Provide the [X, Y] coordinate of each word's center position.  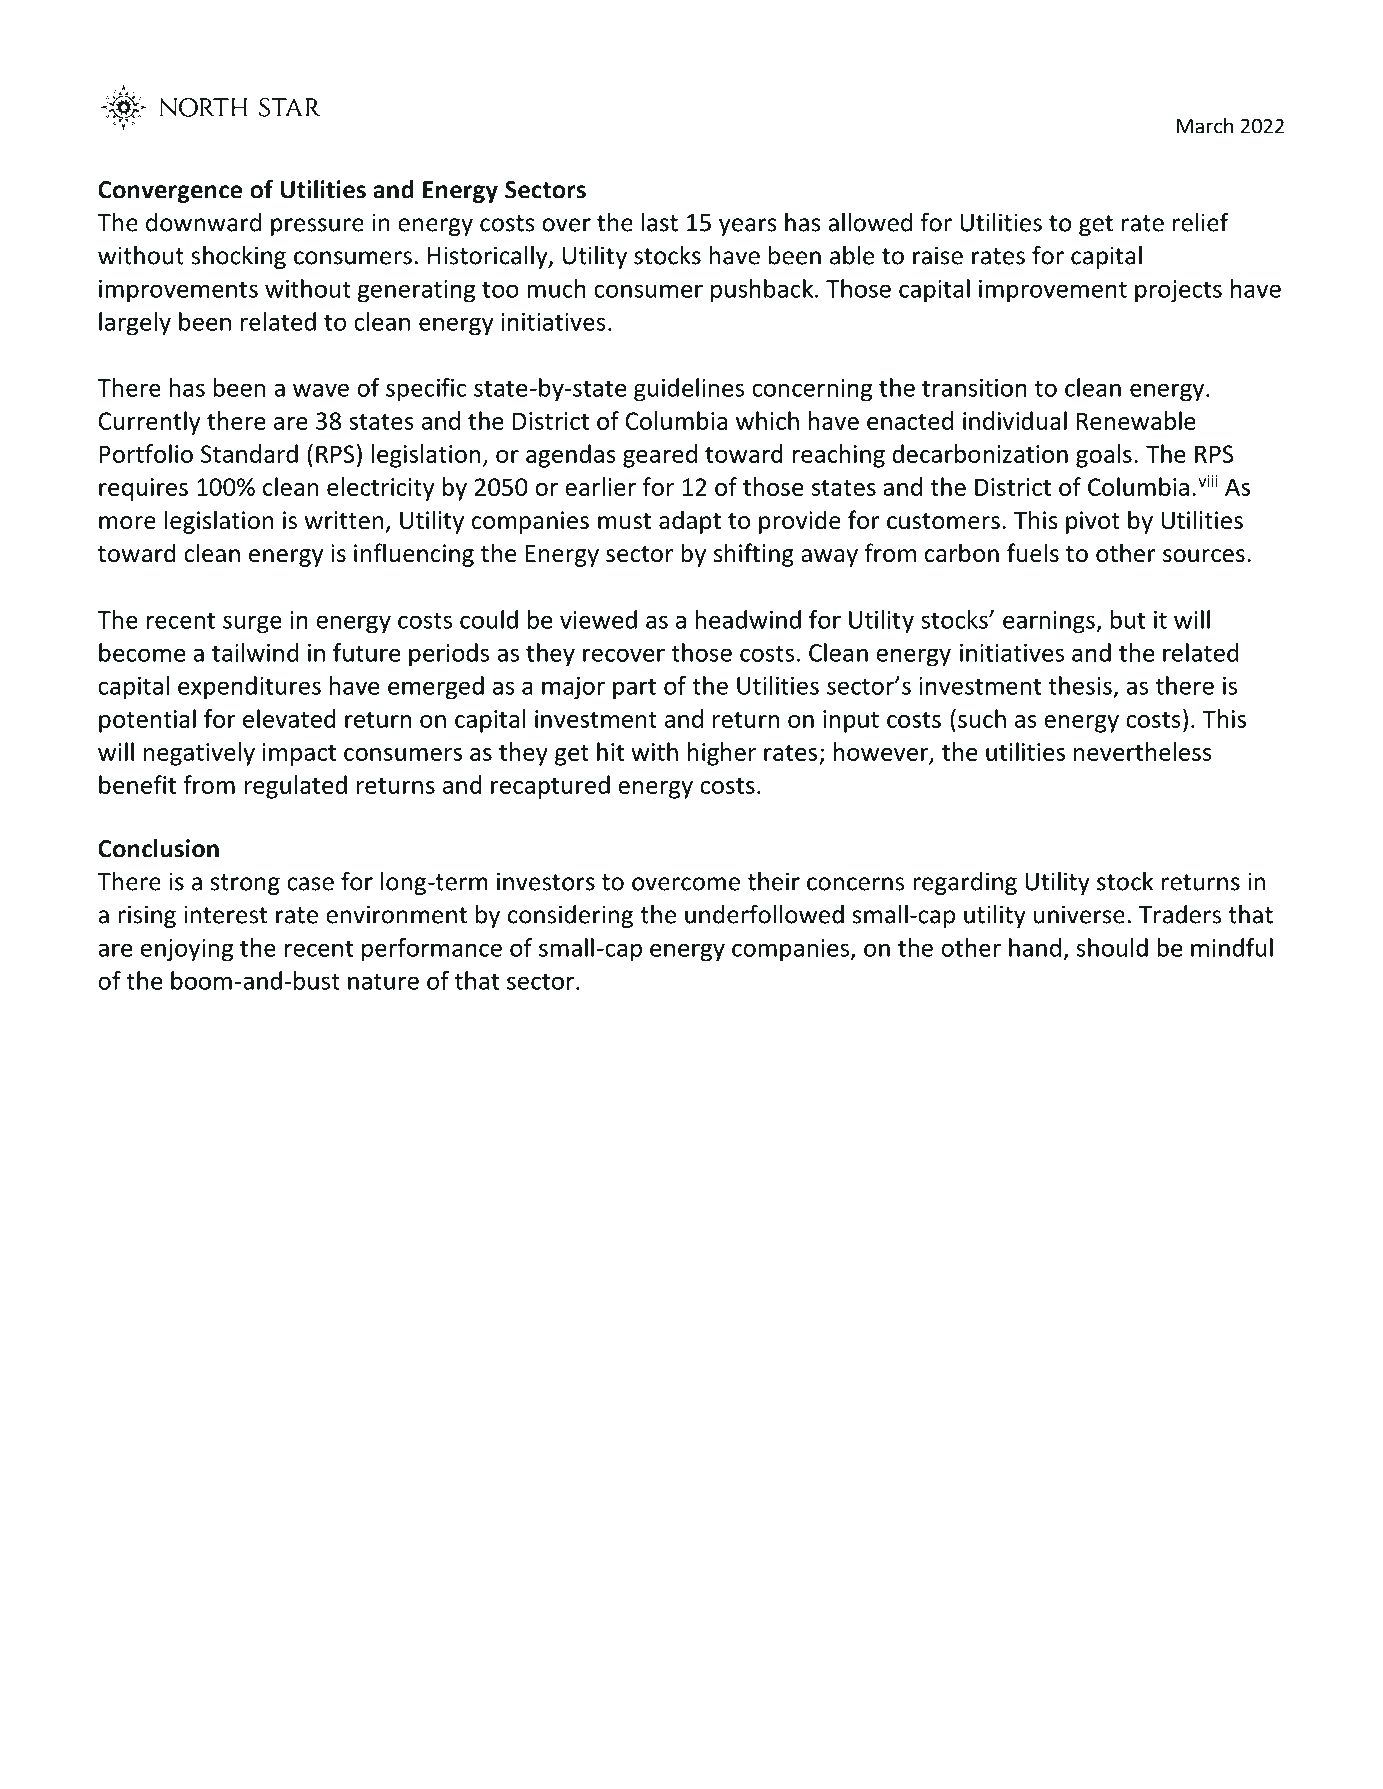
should [1112, 947]
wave [321, 390]
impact [299, 754]
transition [974, 388]
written [344, 520]
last [660, 222]
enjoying [187, 950]
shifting [754, 555]
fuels [1033, 553]
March [1205, 126]
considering [570, 916]
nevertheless [1143, 751]
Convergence [170, 192]
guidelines [689, 390]
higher [722, 754]
